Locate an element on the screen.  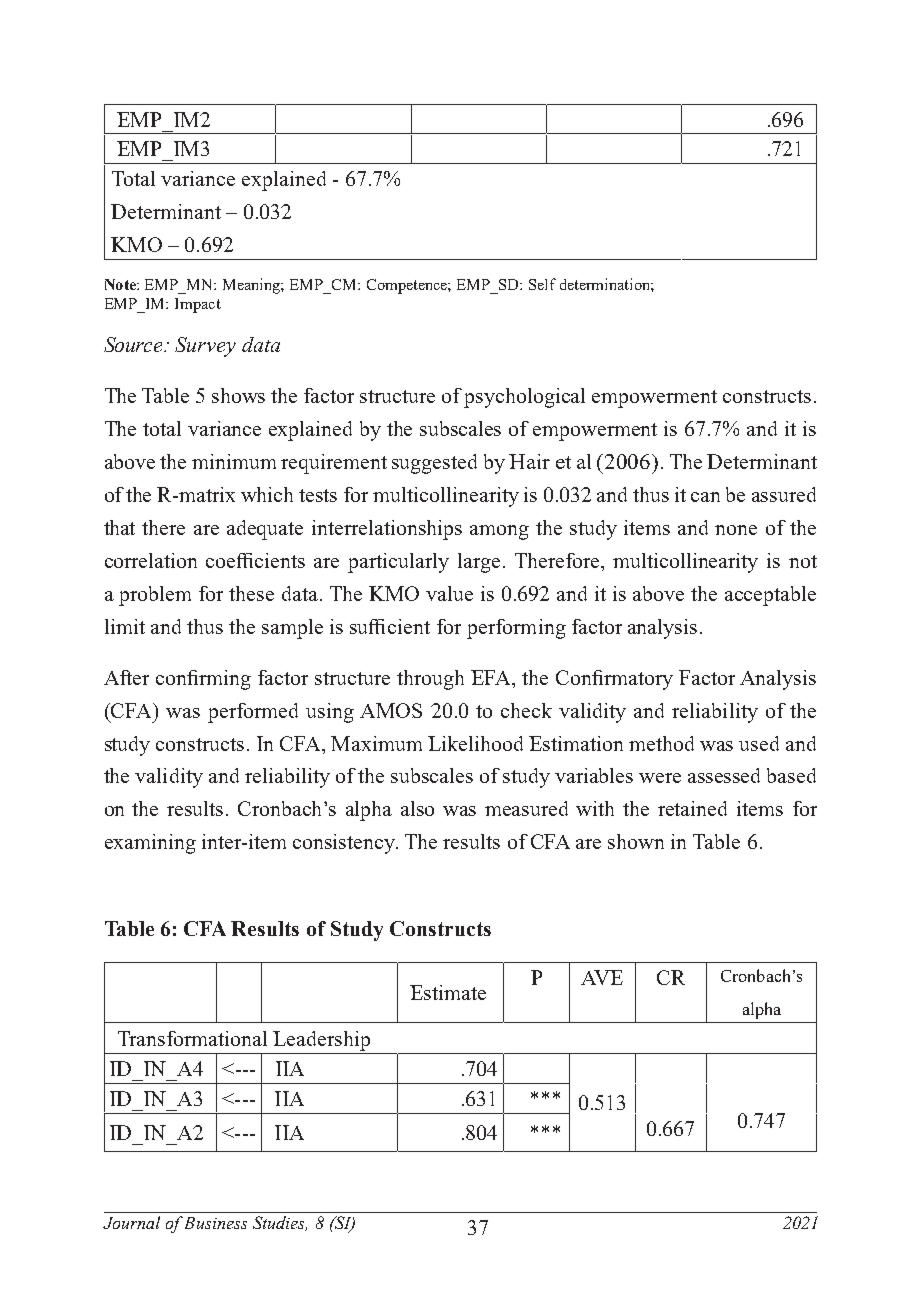
performed is located at coordinates (253, 713).
